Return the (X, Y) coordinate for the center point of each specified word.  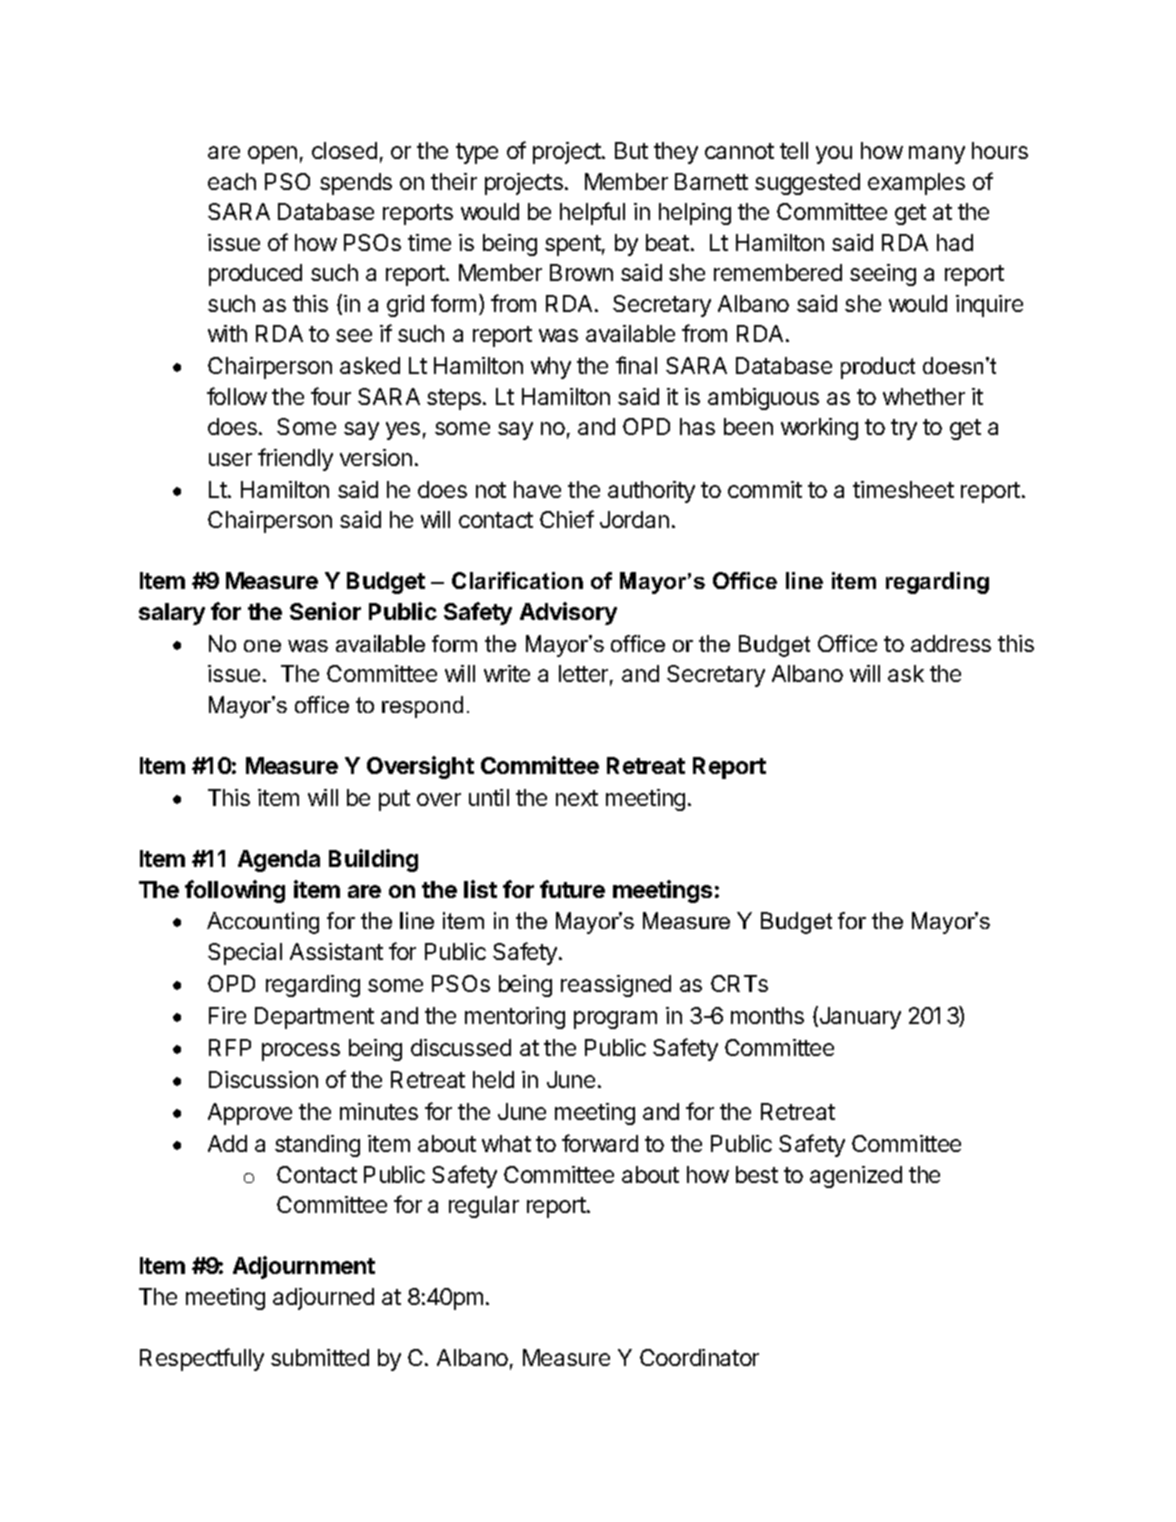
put (394, 800)
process (301, 1052)
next (577, 798)
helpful (592, 213)
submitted (320, 1357)
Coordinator (699, 1357)
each (232, 181)
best (757, 1174)
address (951, 643)
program (615, 1020)
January (859, 1017)
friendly (295, 459)
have (537, 489)
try (904, 429)
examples (916, 184)
